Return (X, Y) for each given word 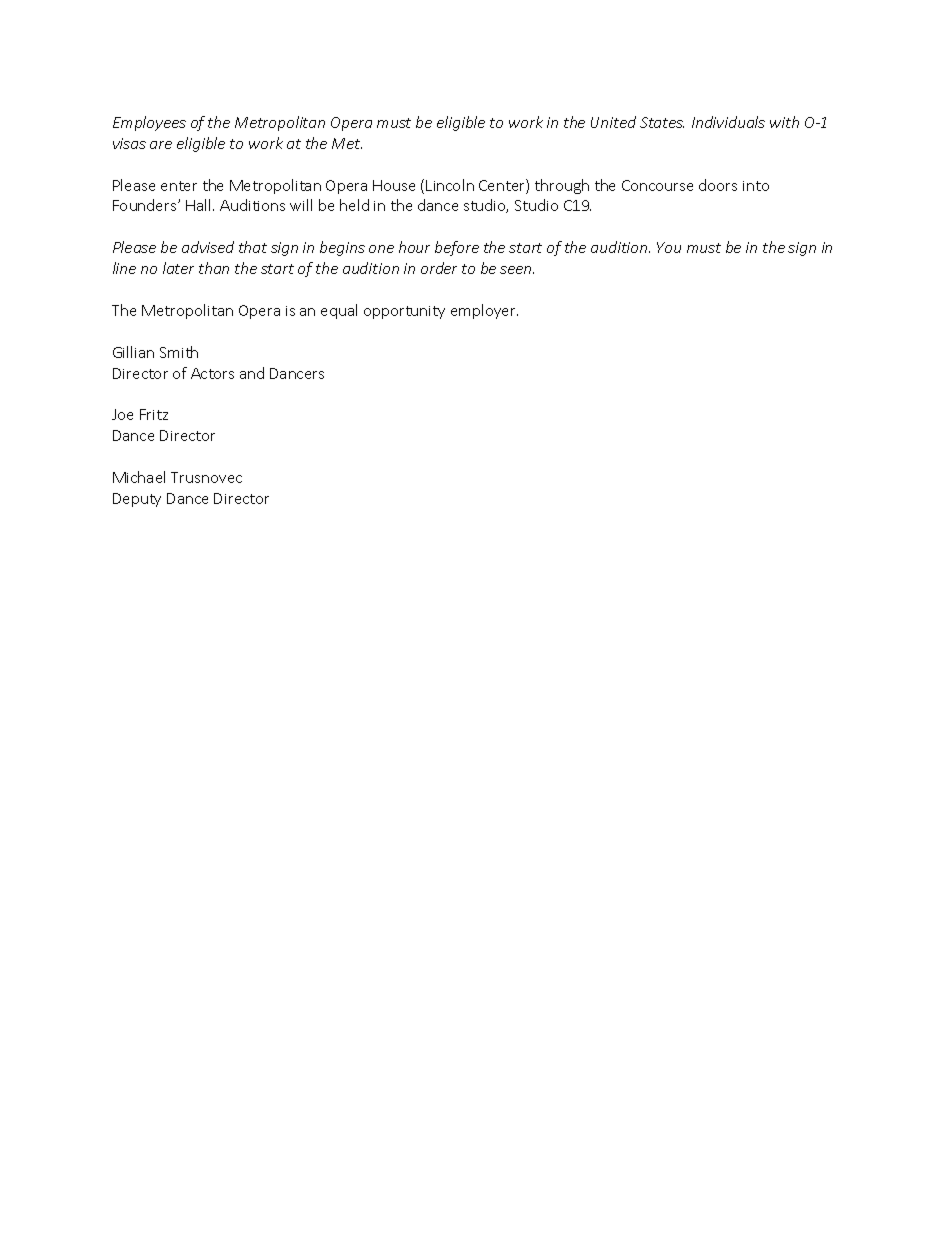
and (252, 373)
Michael (139, 477)
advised (208, 247)
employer (484, 311)
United (613, 122)
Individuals (728, 122)
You (669, 247)
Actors (212, 373)
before (457, 248)
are (161, 145)
